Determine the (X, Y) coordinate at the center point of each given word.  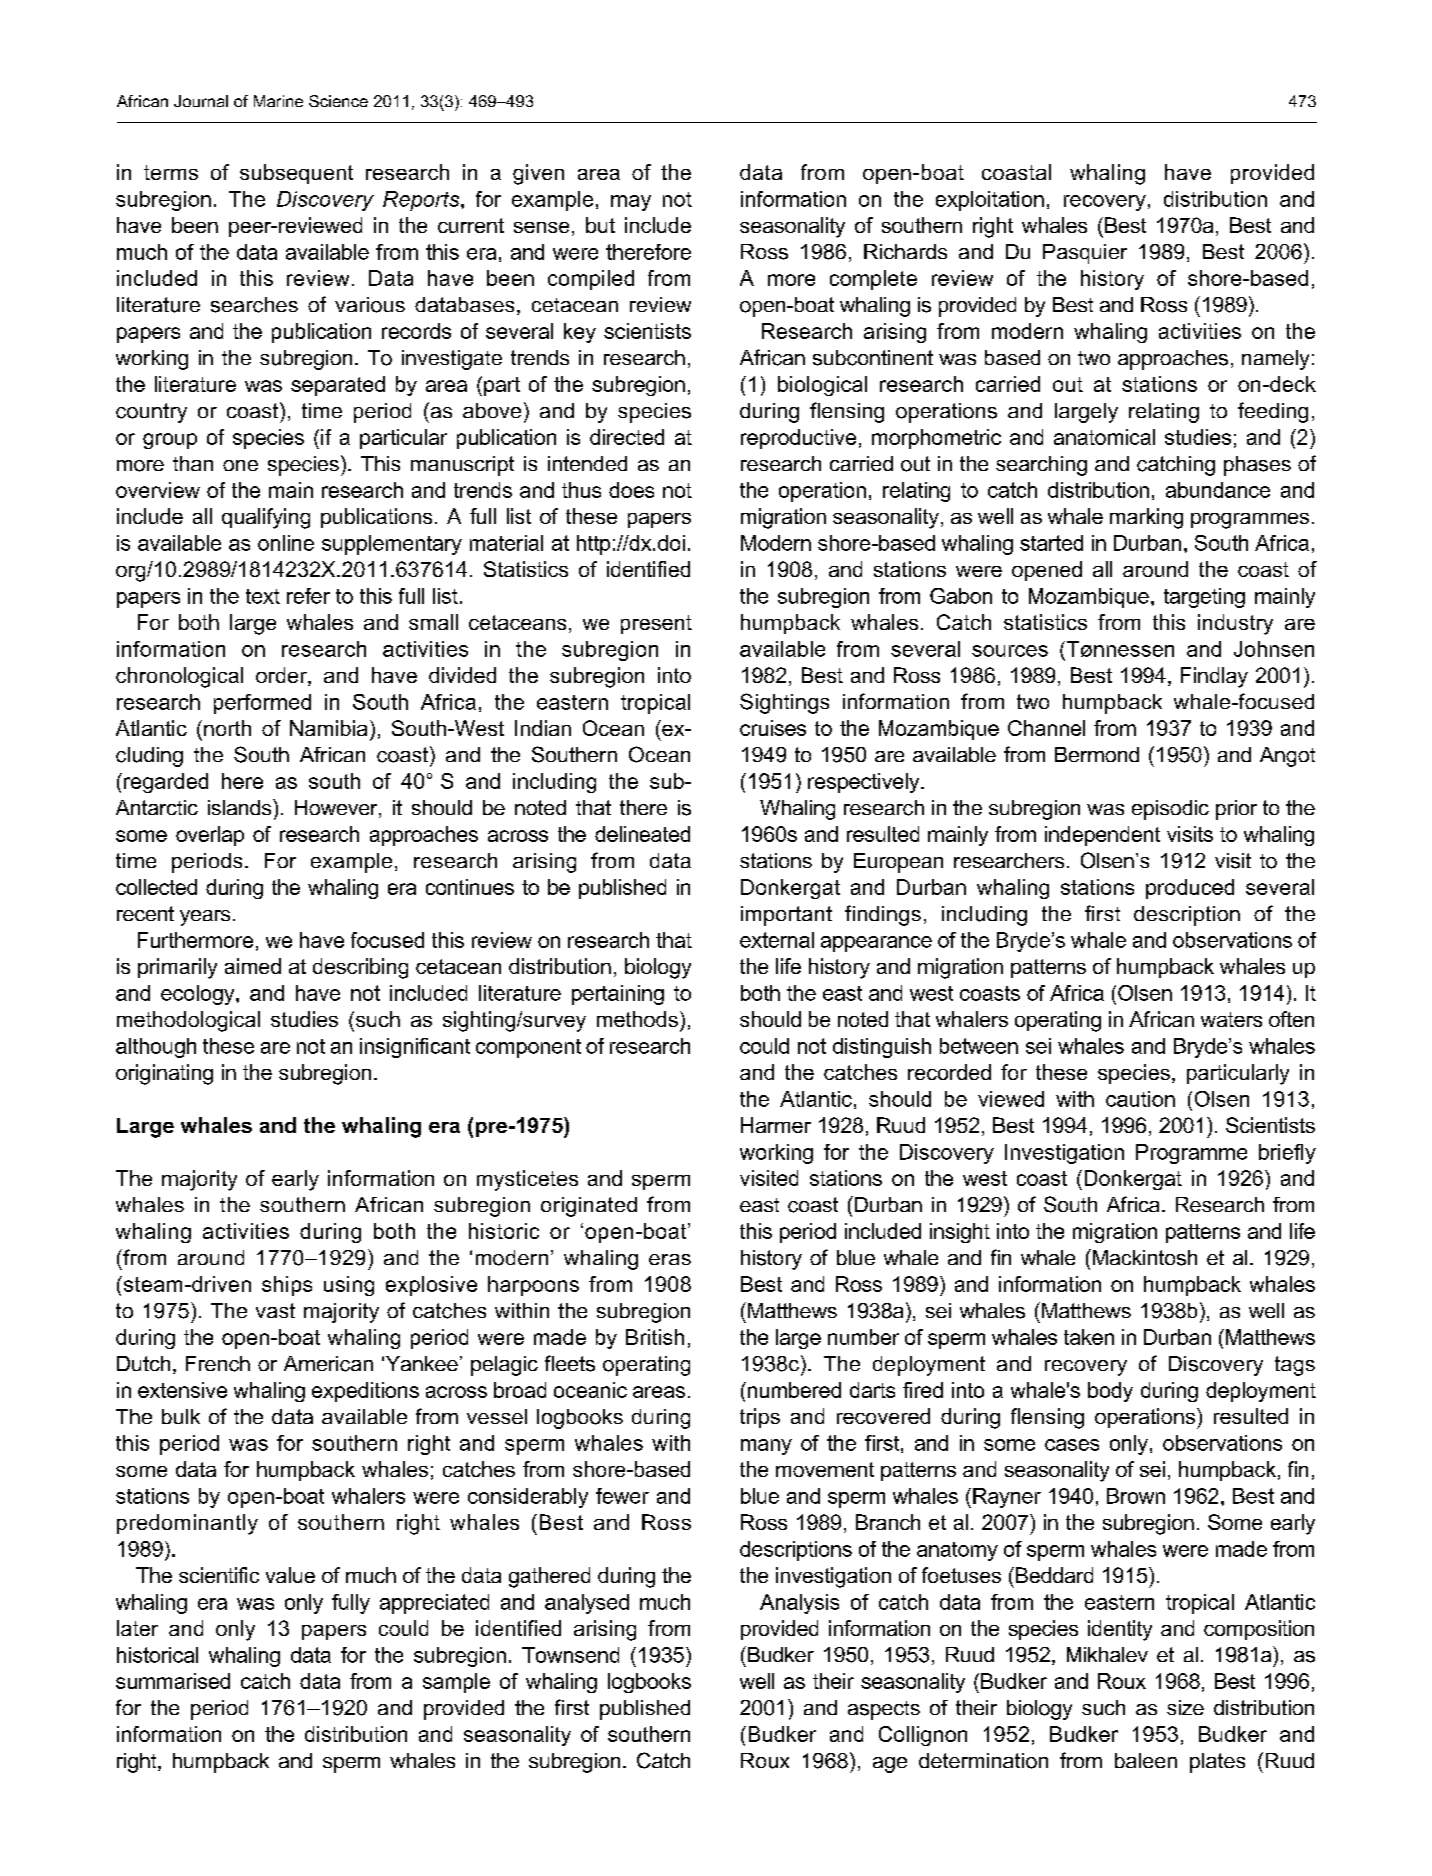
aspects (884, 1710)
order (282, 676)
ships (287, 1286)
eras (670, 1259)
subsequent (296, 174)
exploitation (990, 201)
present (656, 624)
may (631, 203)
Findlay (1214, 677)
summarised (173, 1681)
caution (1140, 1099)
